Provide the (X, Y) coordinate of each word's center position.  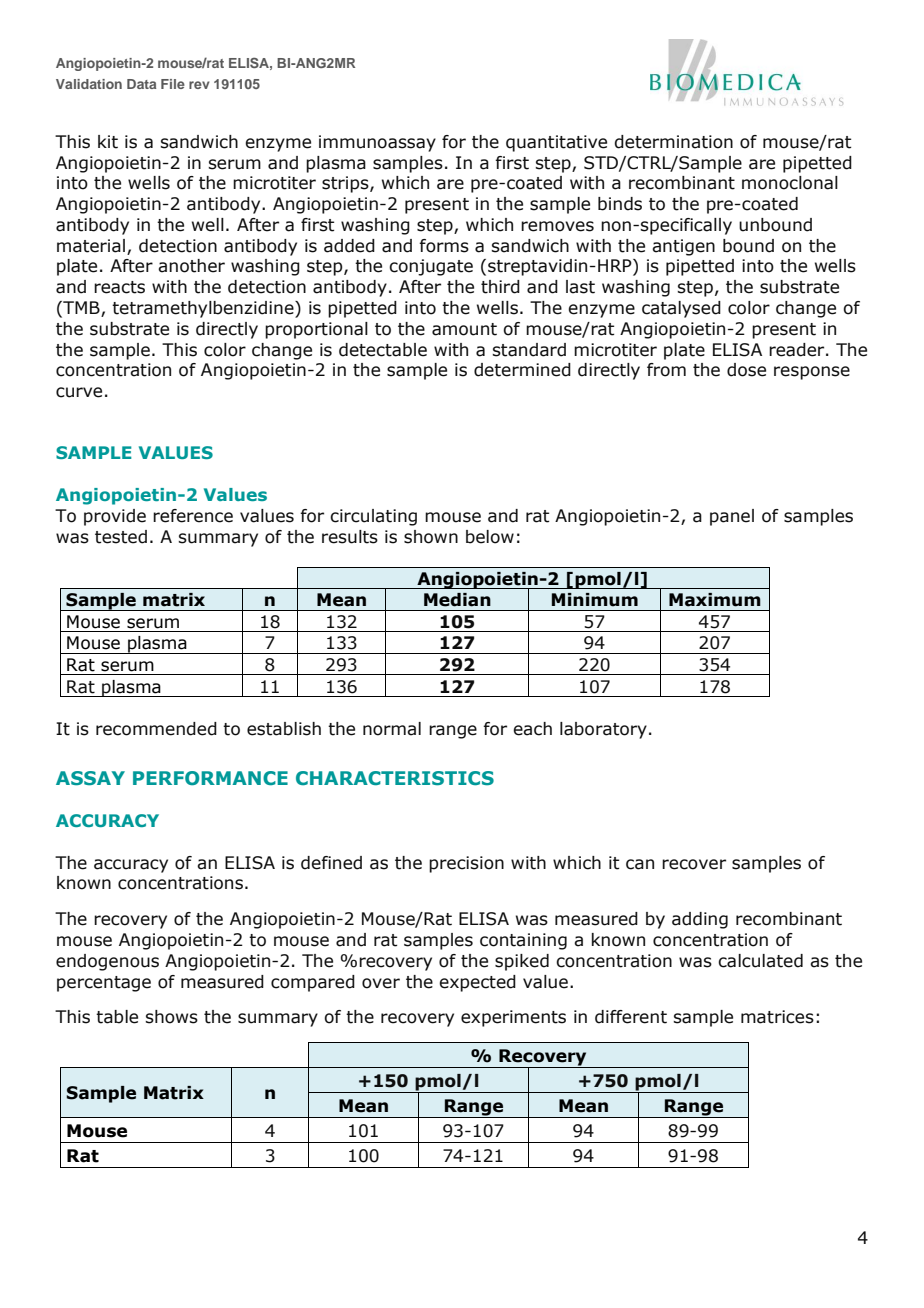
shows (171, 1017)
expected (477, 983)
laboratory (603, 730)
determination (673, 142)
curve (79, 392)
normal (392, 729)
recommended (156, 729)
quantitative (556, 143)
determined (522, 370)
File (173, 84)
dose (746, 370)
